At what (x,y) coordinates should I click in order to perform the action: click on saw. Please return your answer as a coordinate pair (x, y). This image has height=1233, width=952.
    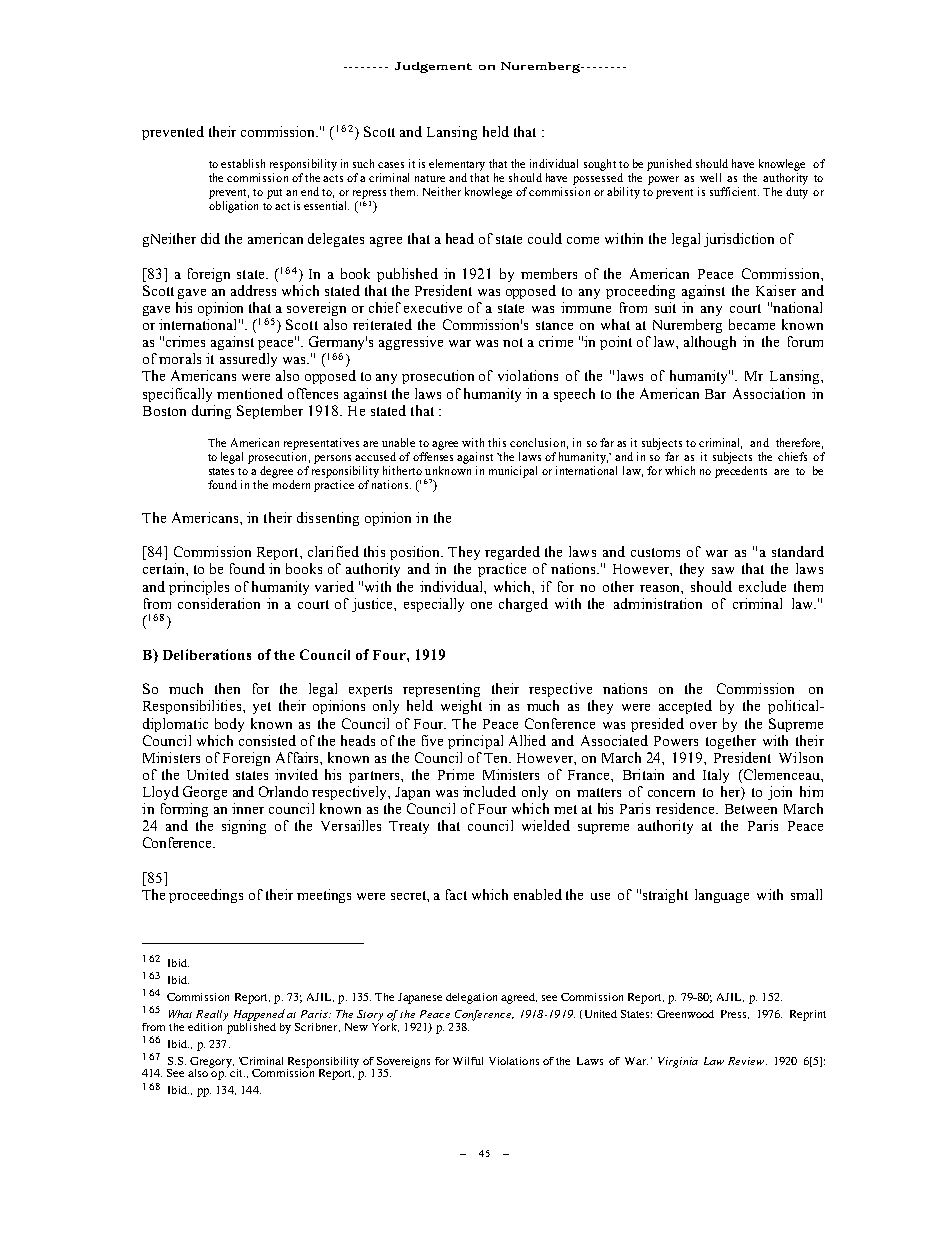
    Looking at the image, I should click on (723, 570).
